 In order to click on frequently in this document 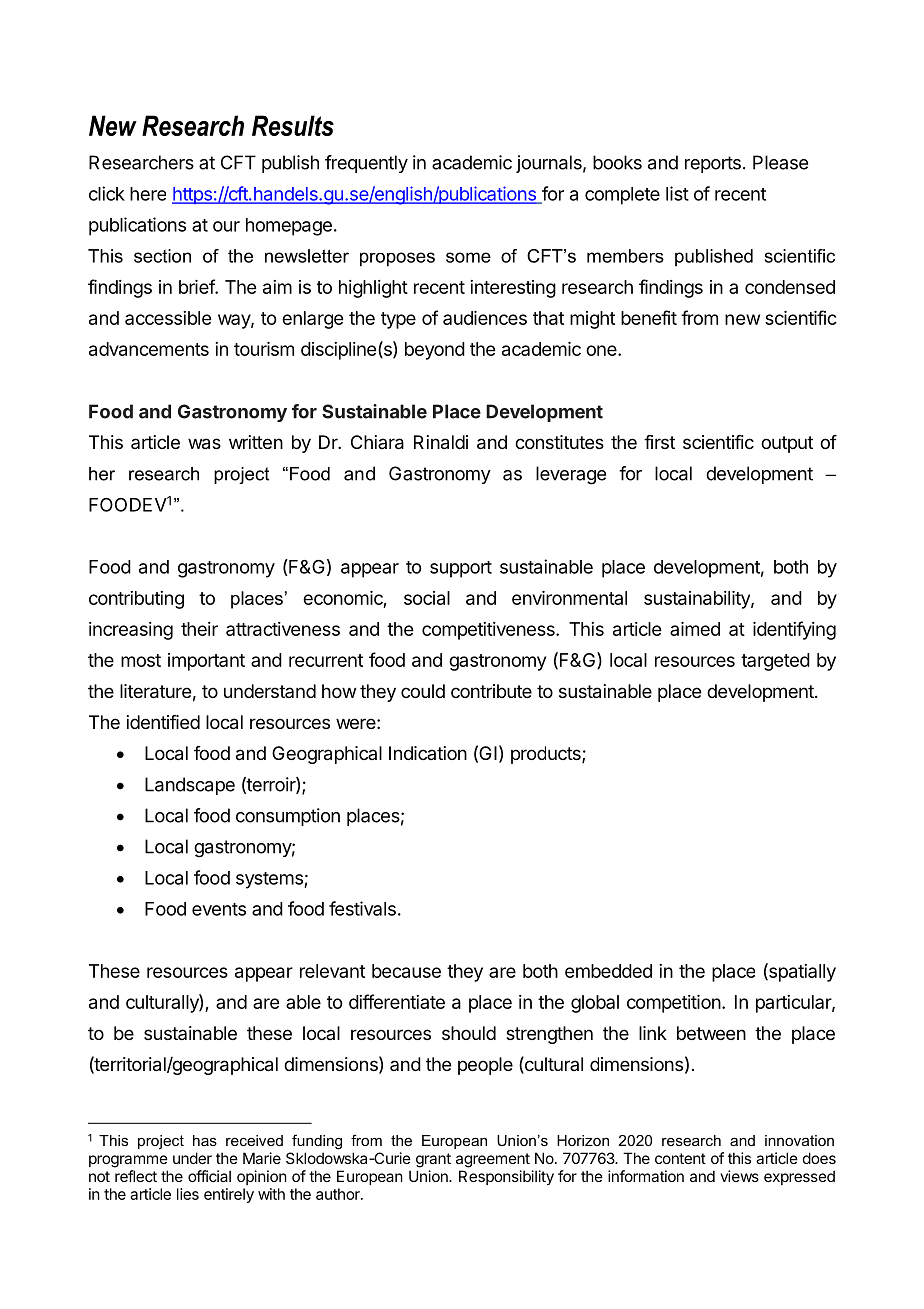, I will do `click(366, 164)`.
